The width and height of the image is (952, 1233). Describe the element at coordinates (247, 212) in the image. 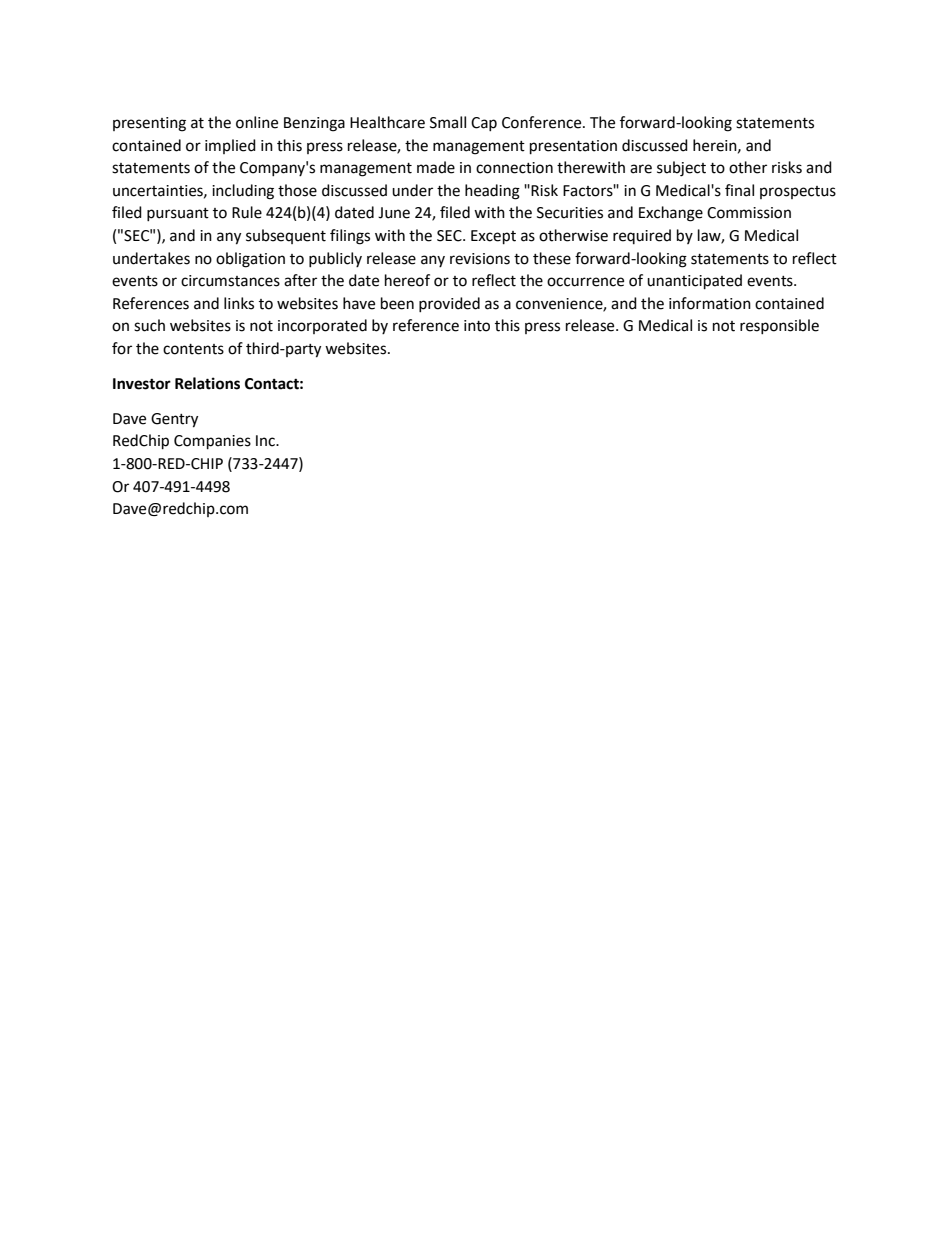

I see `Rule` at that location.
